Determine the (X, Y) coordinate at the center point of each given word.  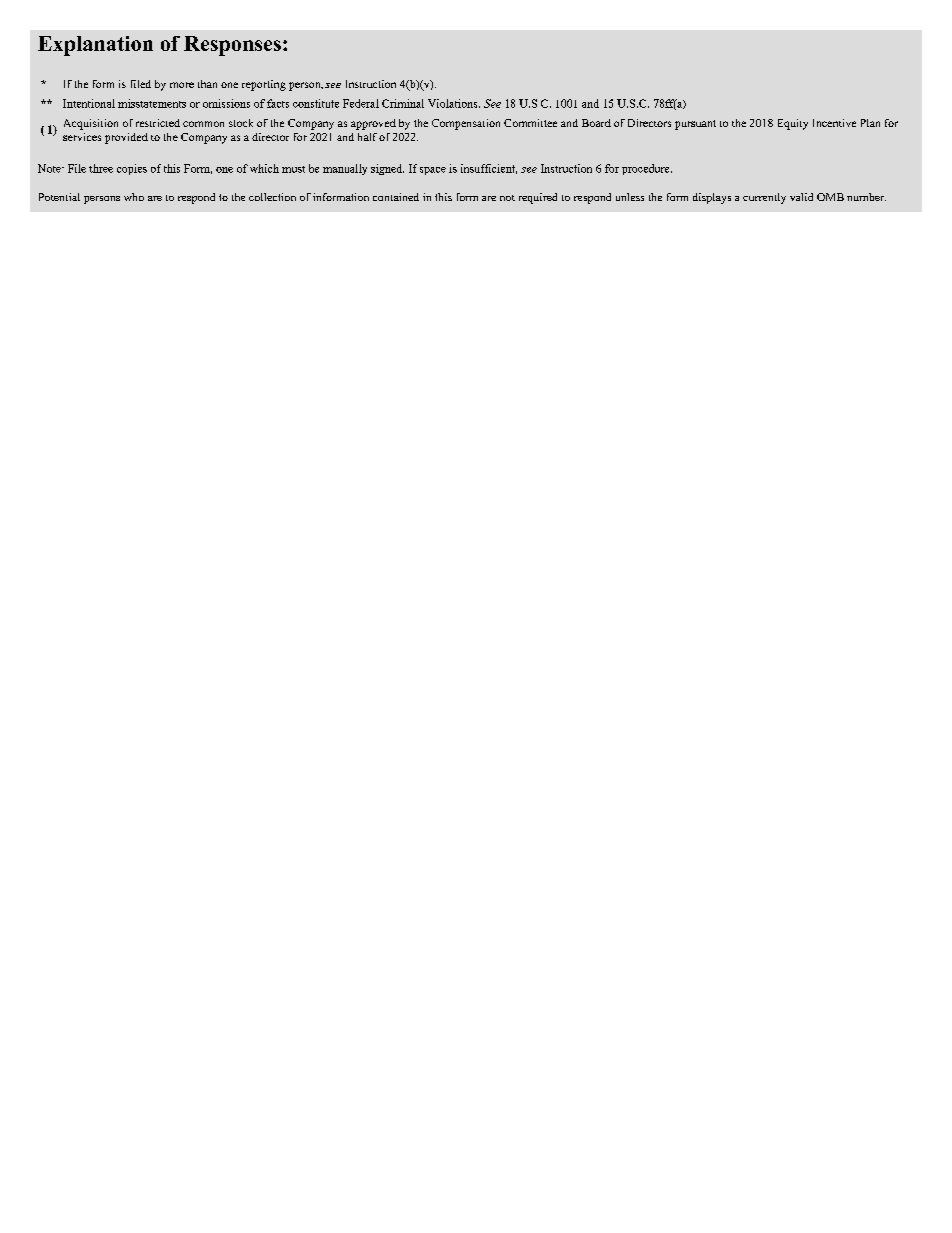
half (367, 137)
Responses (232, 46)
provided (126, 138)
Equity (793, 124)
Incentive (834, 123)
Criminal (403, 103)
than (207, 84)
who (134, 197)
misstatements (152, 103)
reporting (264, 85)
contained (396, 197)
